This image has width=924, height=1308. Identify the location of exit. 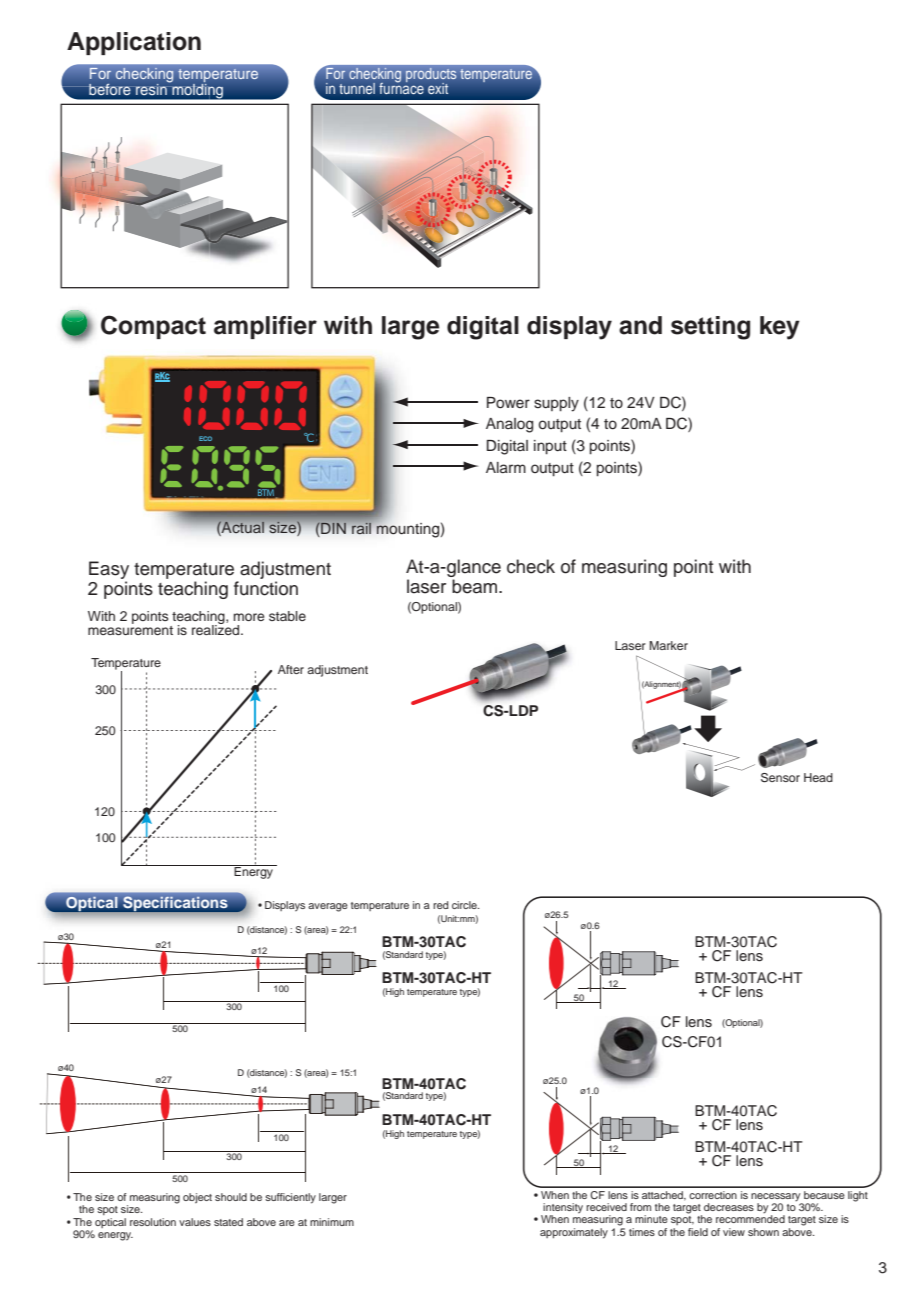
(438, 88).
